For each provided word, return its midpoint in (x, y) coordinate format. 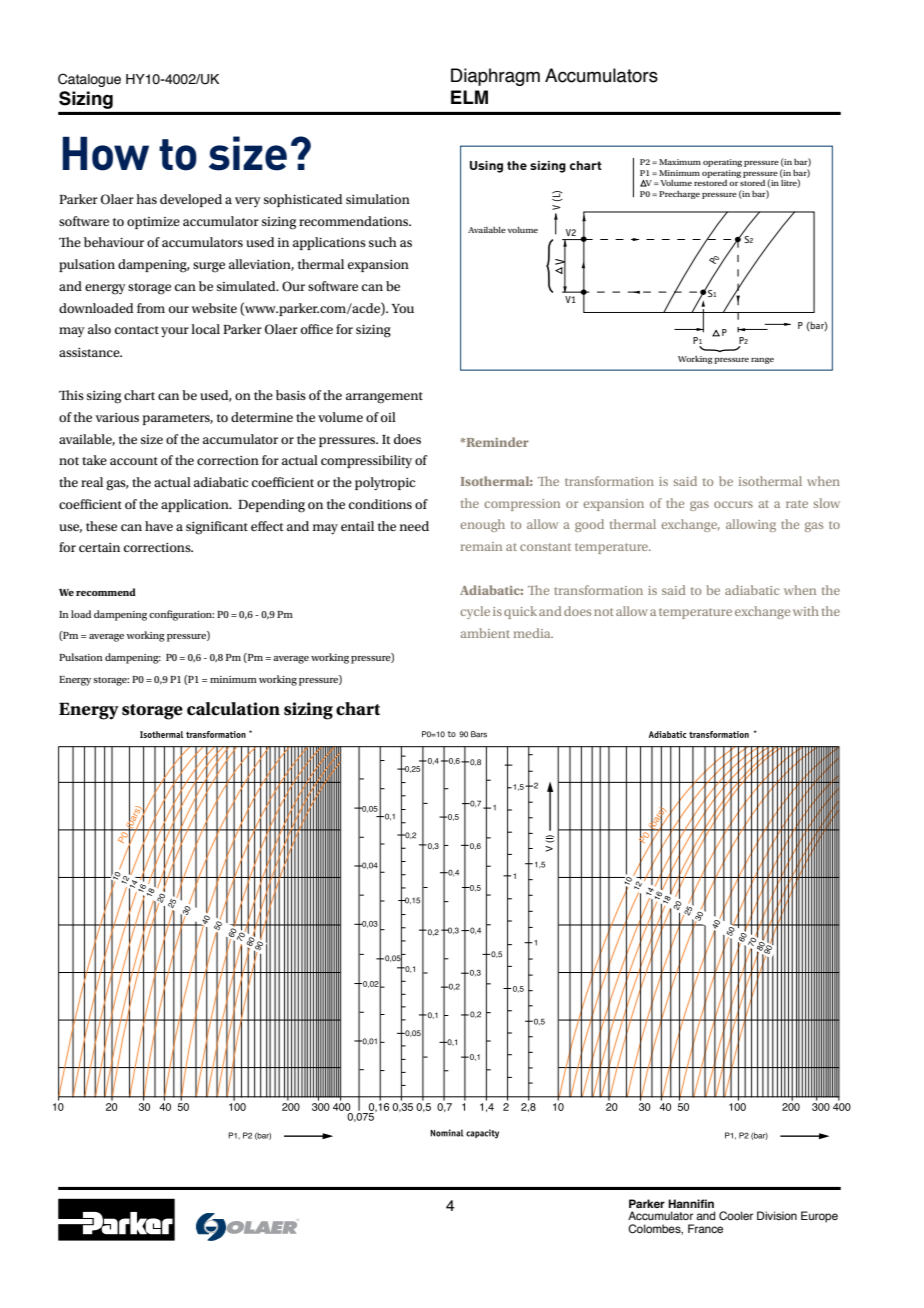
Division (777, 1215)
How (105, 154)
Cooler (736, 1215)
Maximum (680, 162)
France (705, 1228)
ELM (469, 97)
